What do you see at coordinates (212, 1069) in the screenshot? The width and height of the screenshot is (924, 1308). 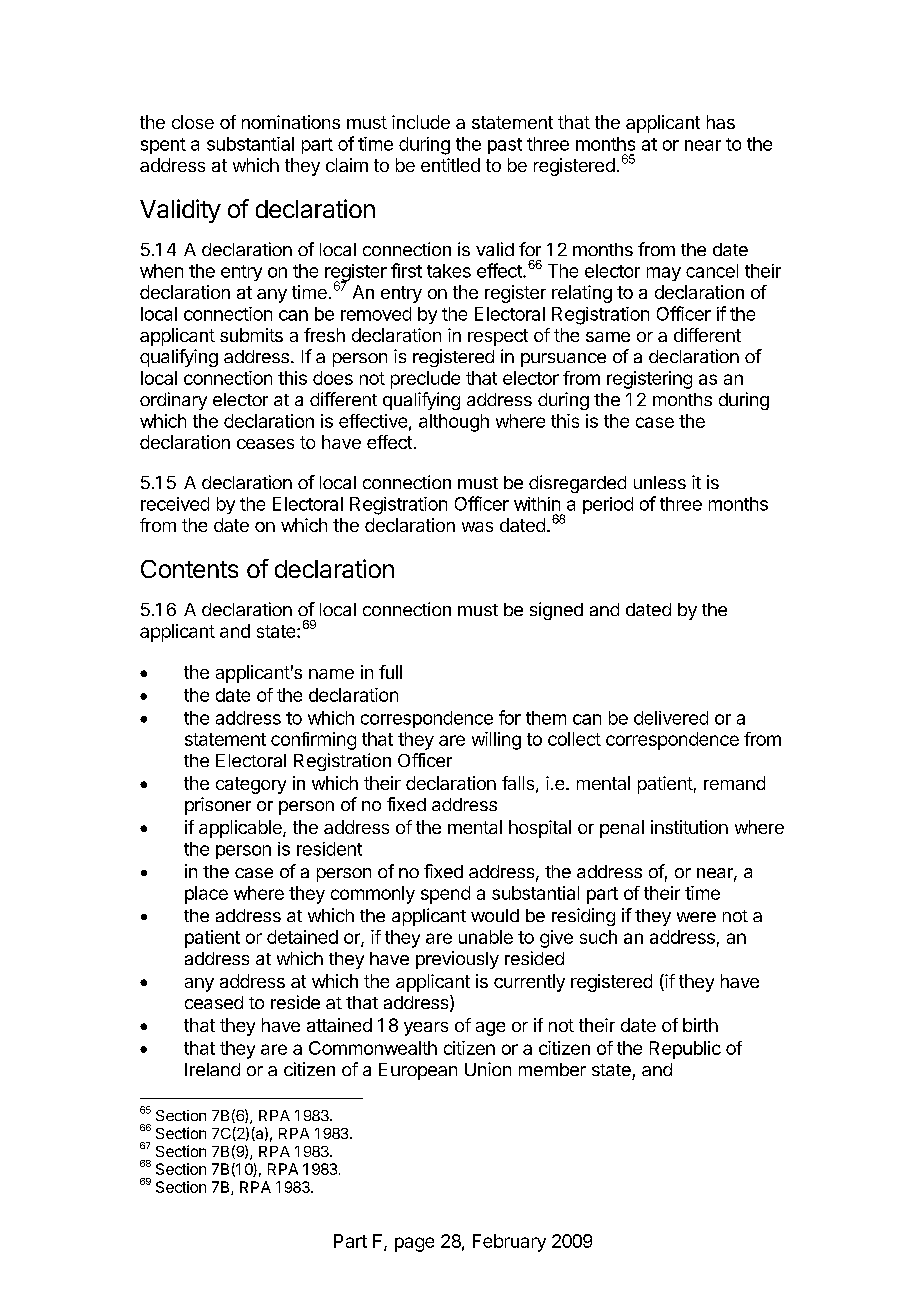 I see `Ireland` at bounding box center [212, 1069].
